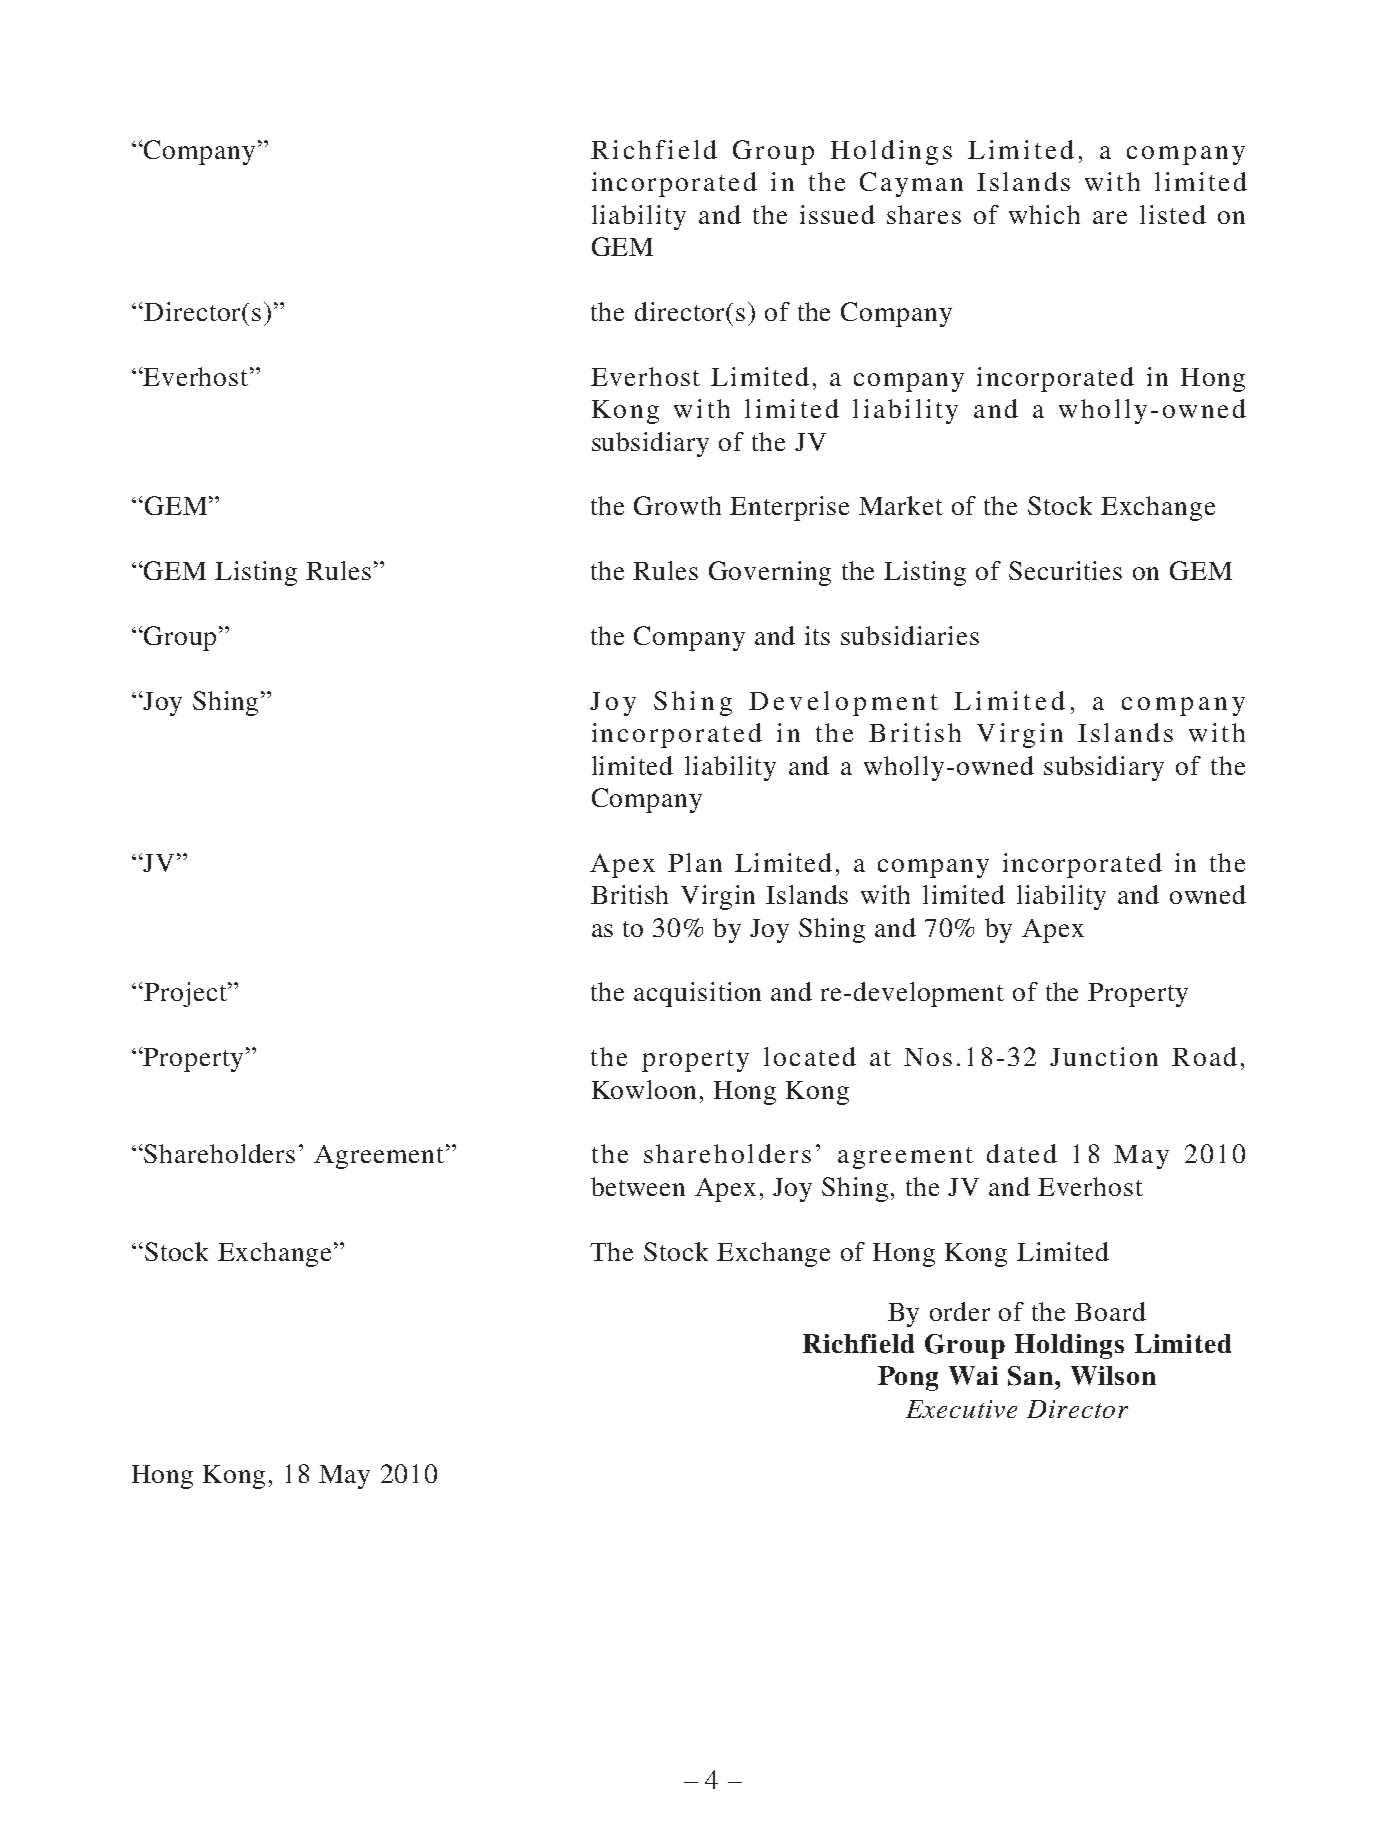 This page has height=1837, width=1378. I want to click on Project, so click(186, 994).
